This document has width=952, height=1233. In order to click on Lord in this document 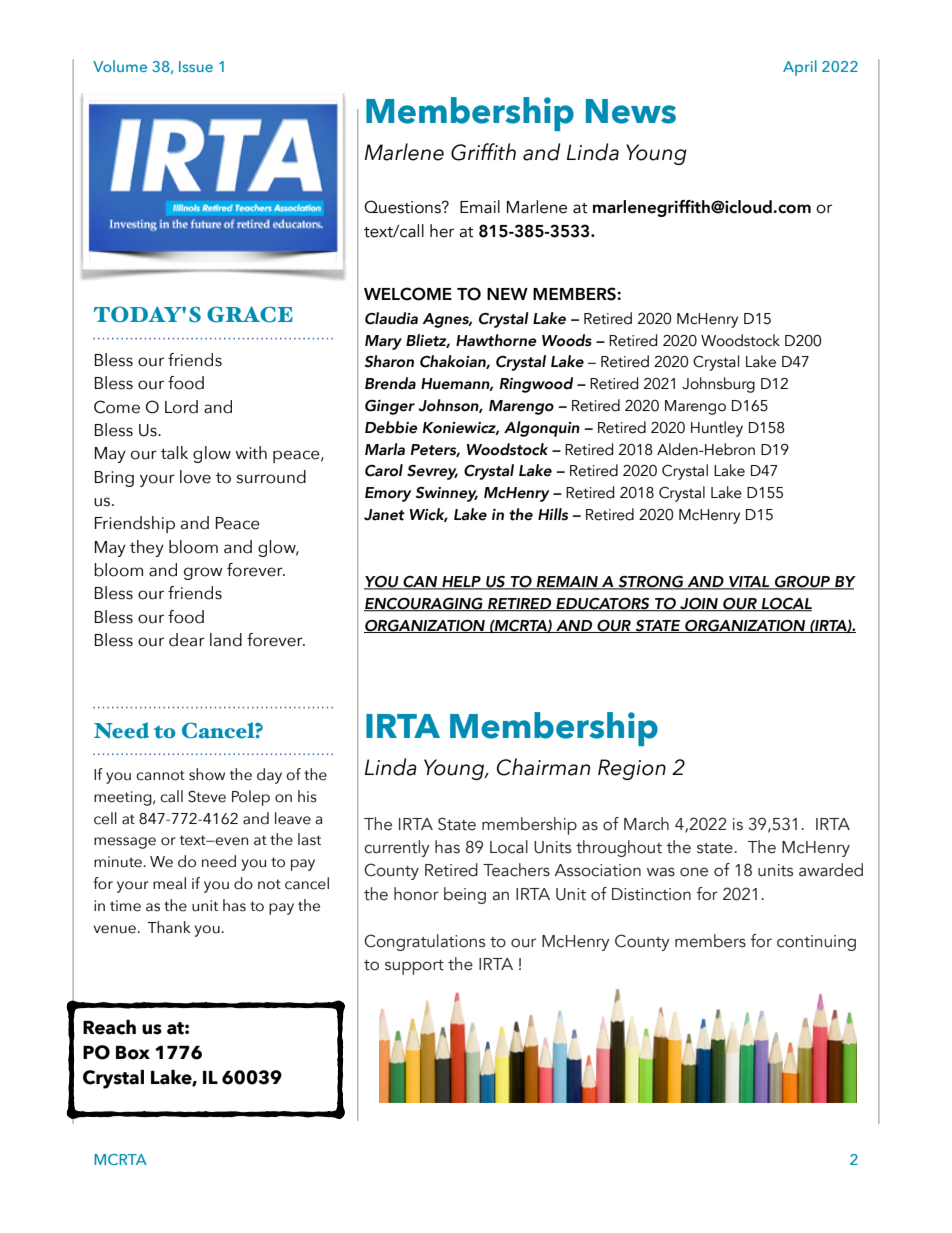, I will do `click(181, 407)`.
